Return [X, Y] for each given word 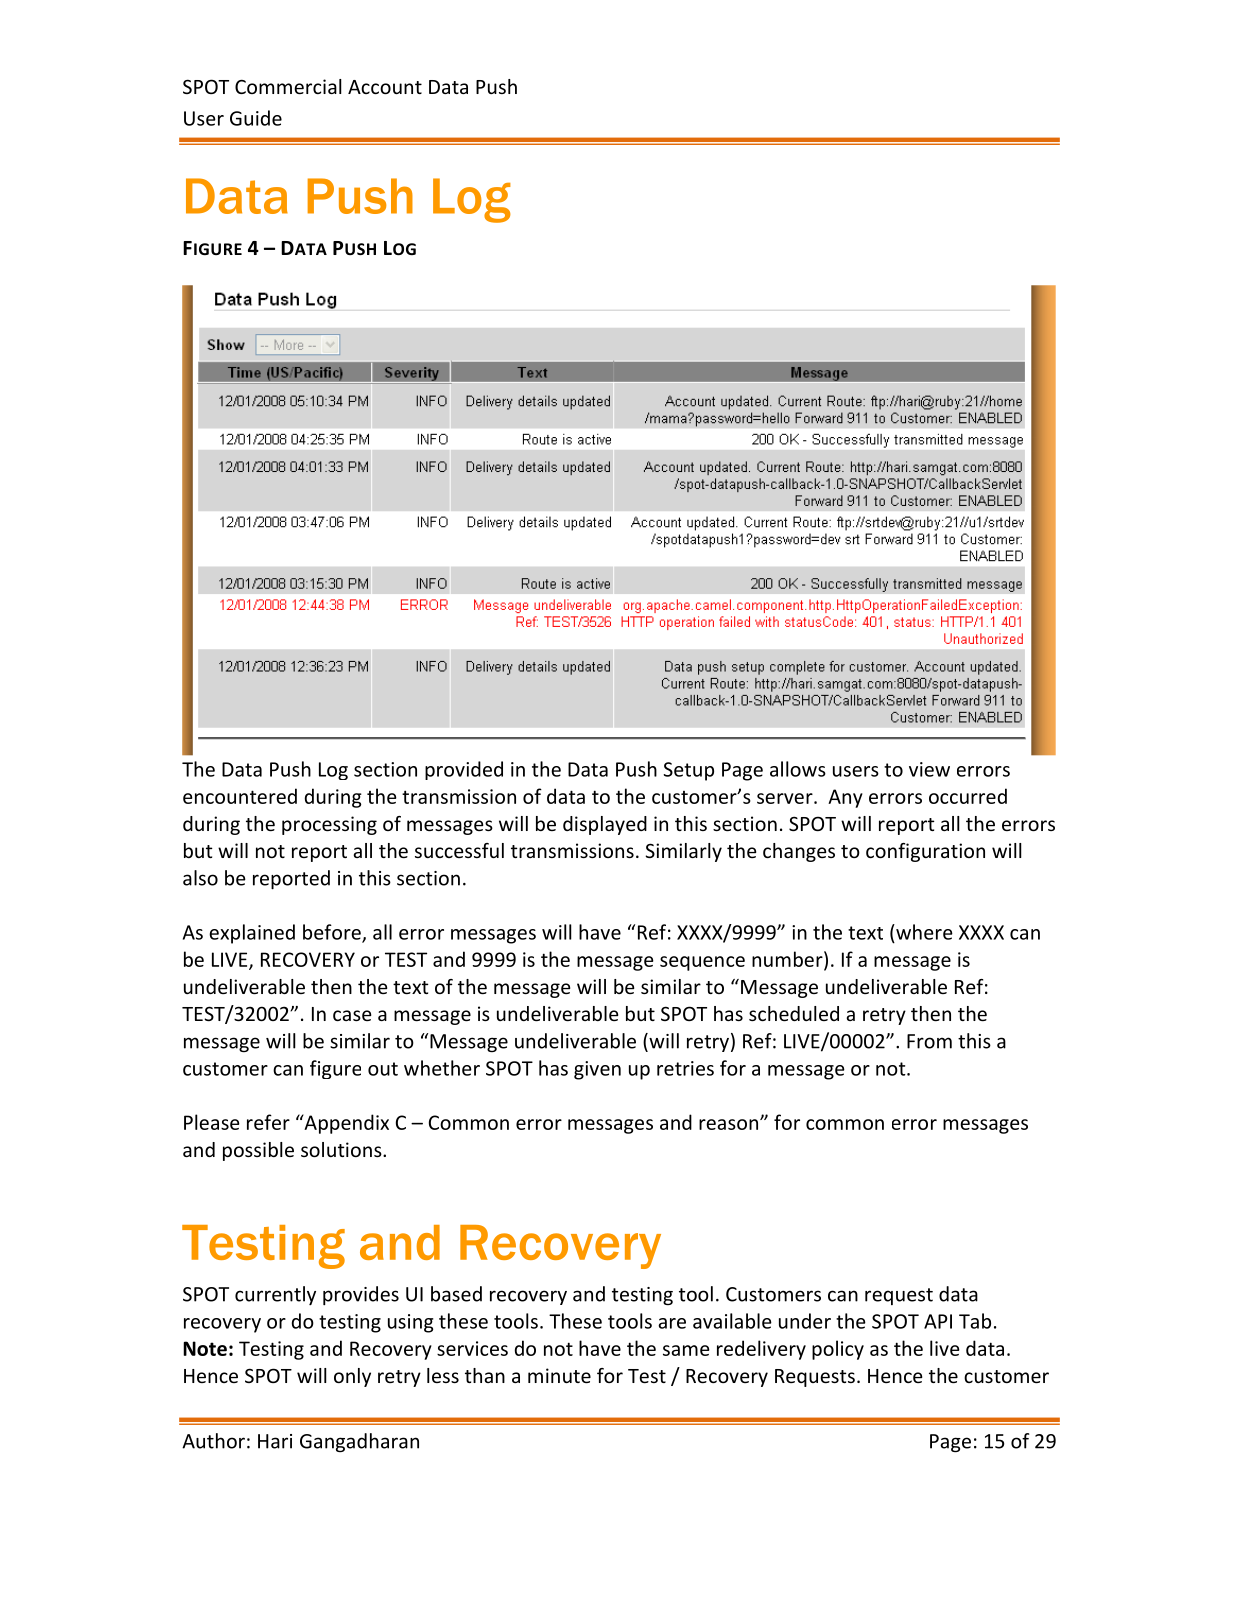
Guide [256, 118]
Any [845, 798]
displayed [605, 825]
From [929, 1041]
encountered [240, 796]
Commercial [288, 86]
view [929, 769]
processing [329, 825]
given [597, 1070]
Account [385, 87]
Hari [275, 1441]
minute [559, 1375]
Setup [688, 771]
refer [268, 1122]
